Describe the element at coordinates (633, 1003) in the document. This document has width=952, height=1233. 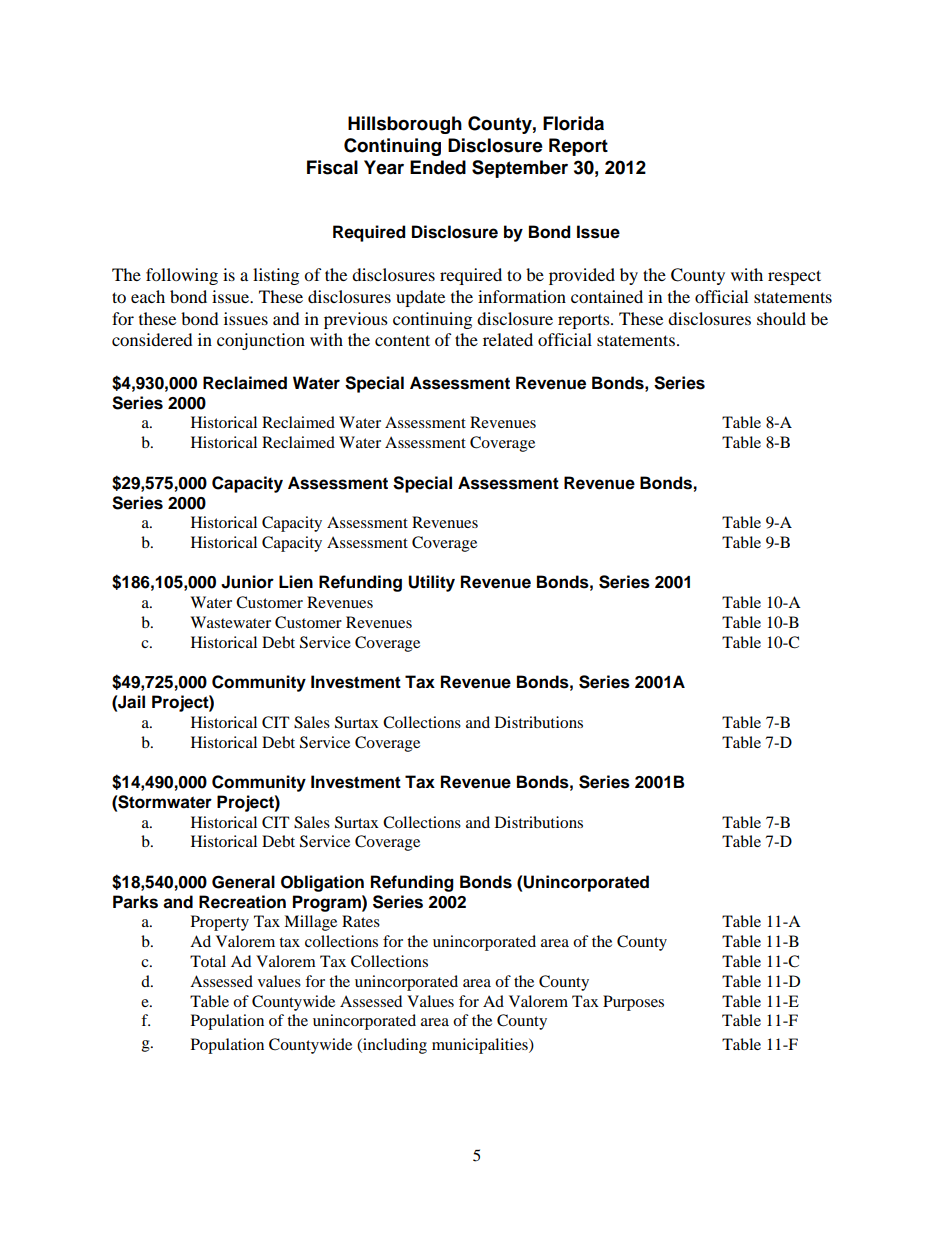
I see `Purposes` at that location.
